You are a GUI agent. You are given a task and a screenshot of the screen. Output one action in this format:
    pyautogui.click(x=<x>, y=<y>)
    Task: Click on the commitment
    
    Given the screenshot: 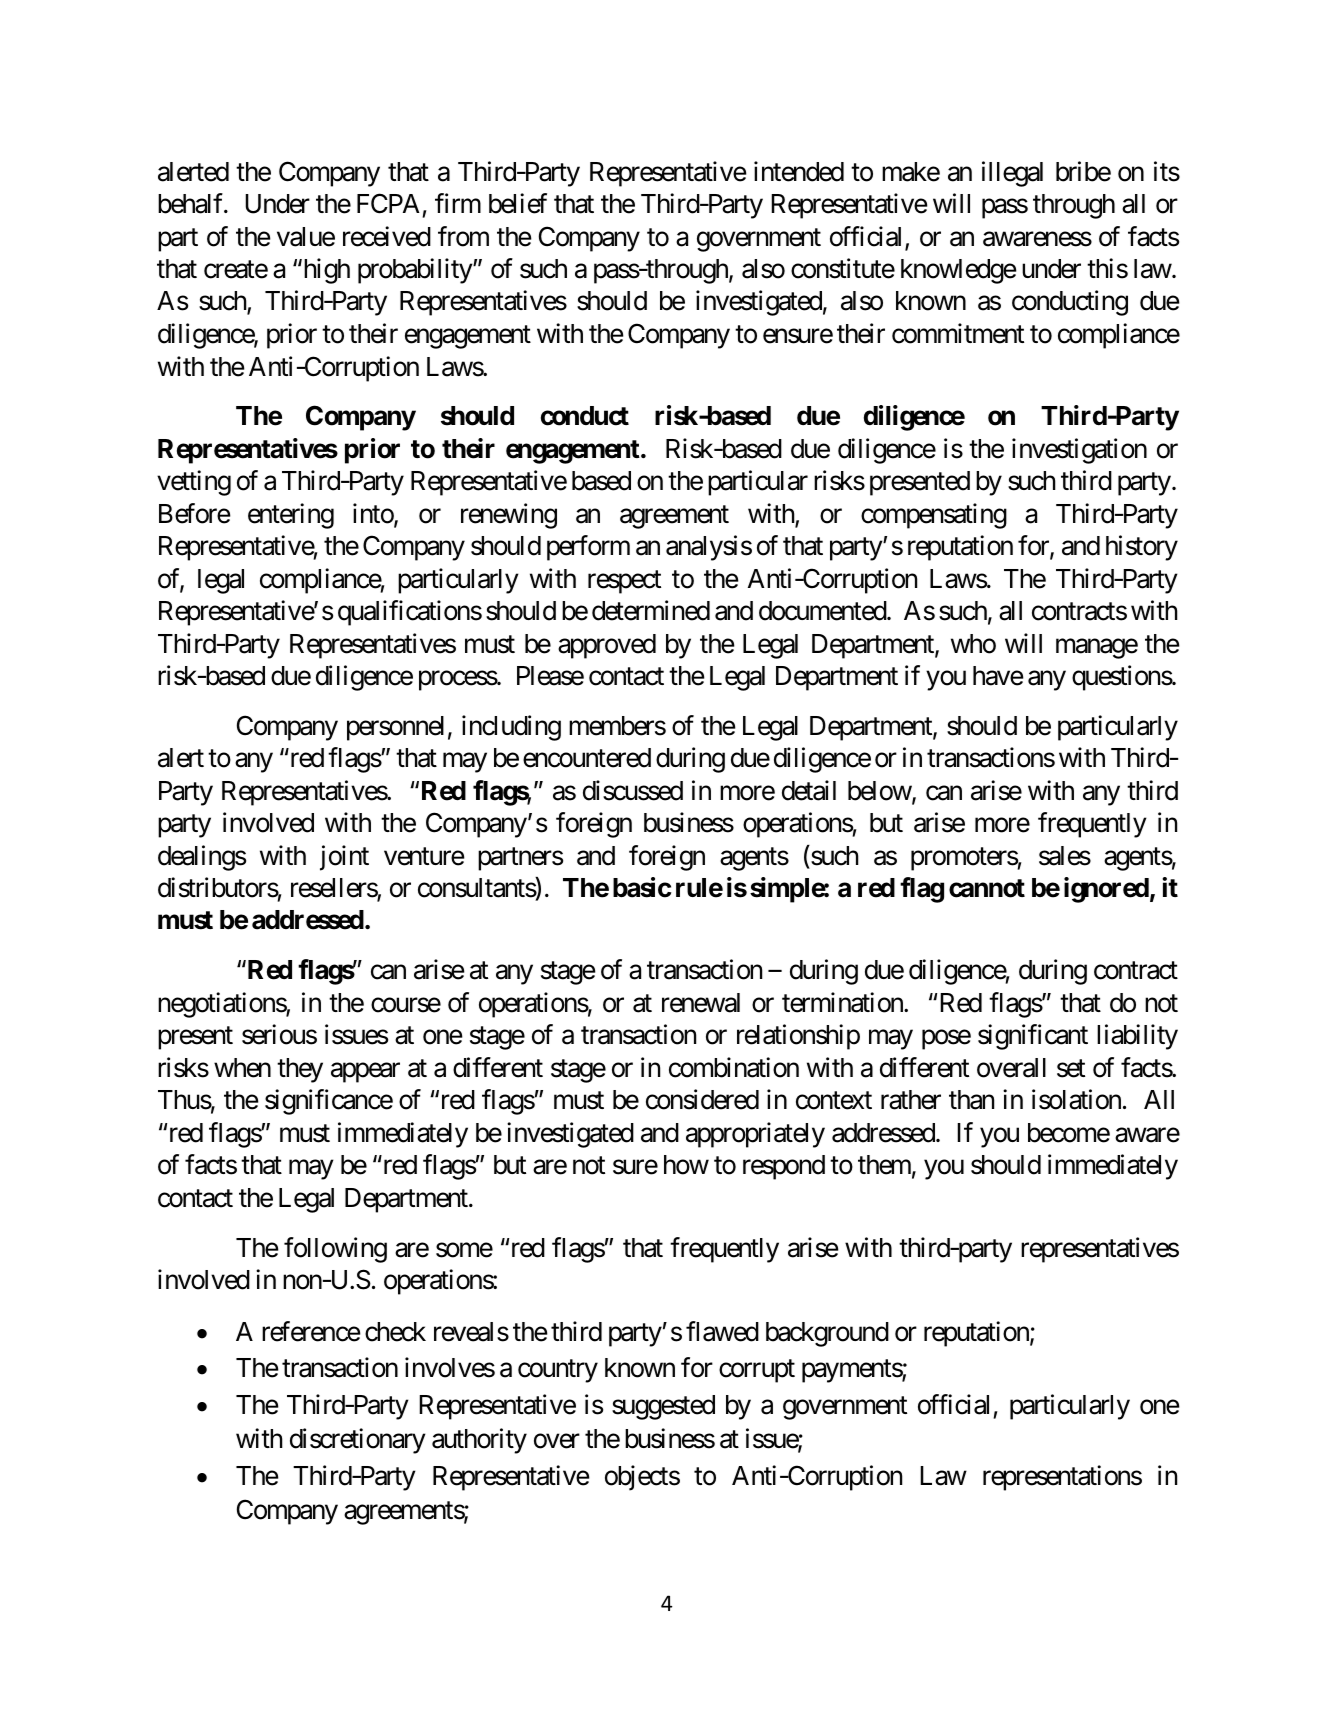 What is the action you would take?
    pyautogui.click(x=958, y=333)
